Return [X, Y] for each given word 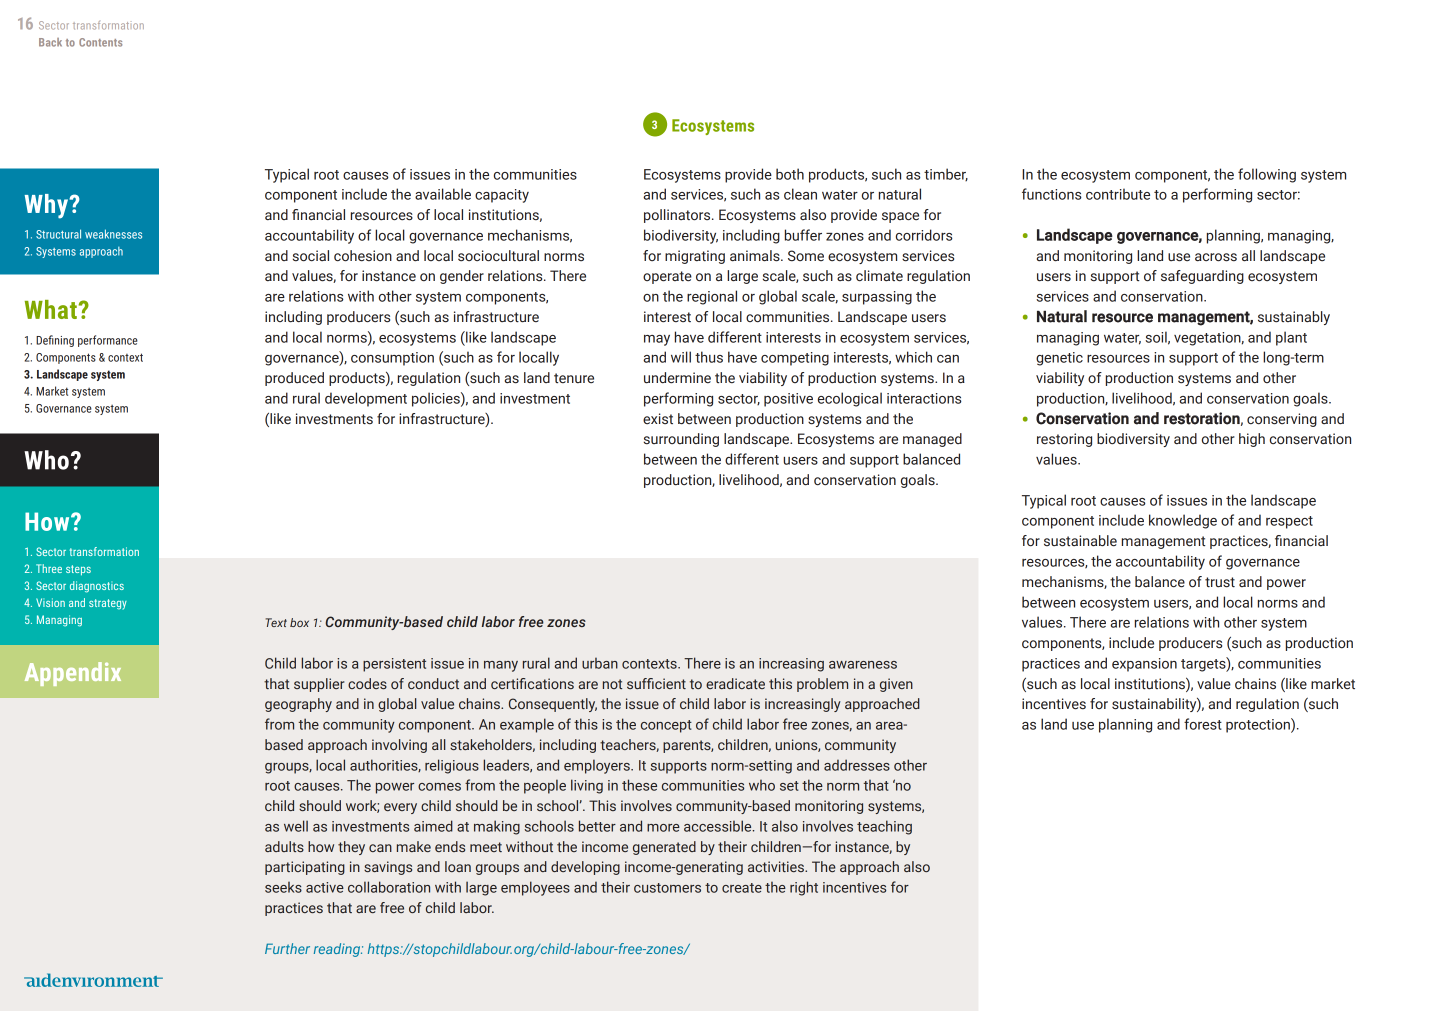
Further [287, 948]
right [804, 888]
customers [667, 888]
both [790, 174]
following [1267, 175]
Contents [100, 42]
